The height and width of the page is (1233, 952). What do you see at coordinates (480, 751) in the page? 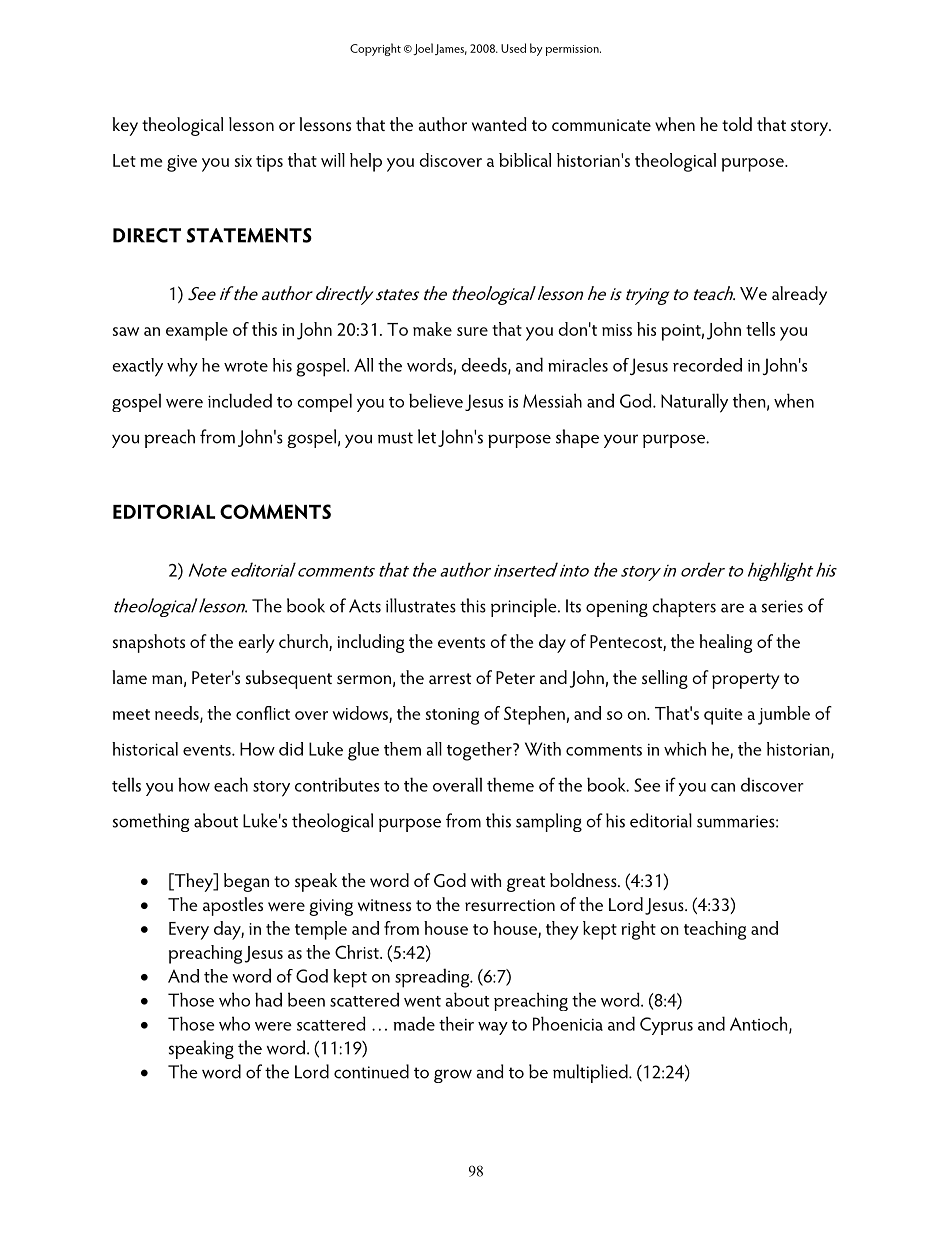
I see `together` at bounding box center [480, 751].
